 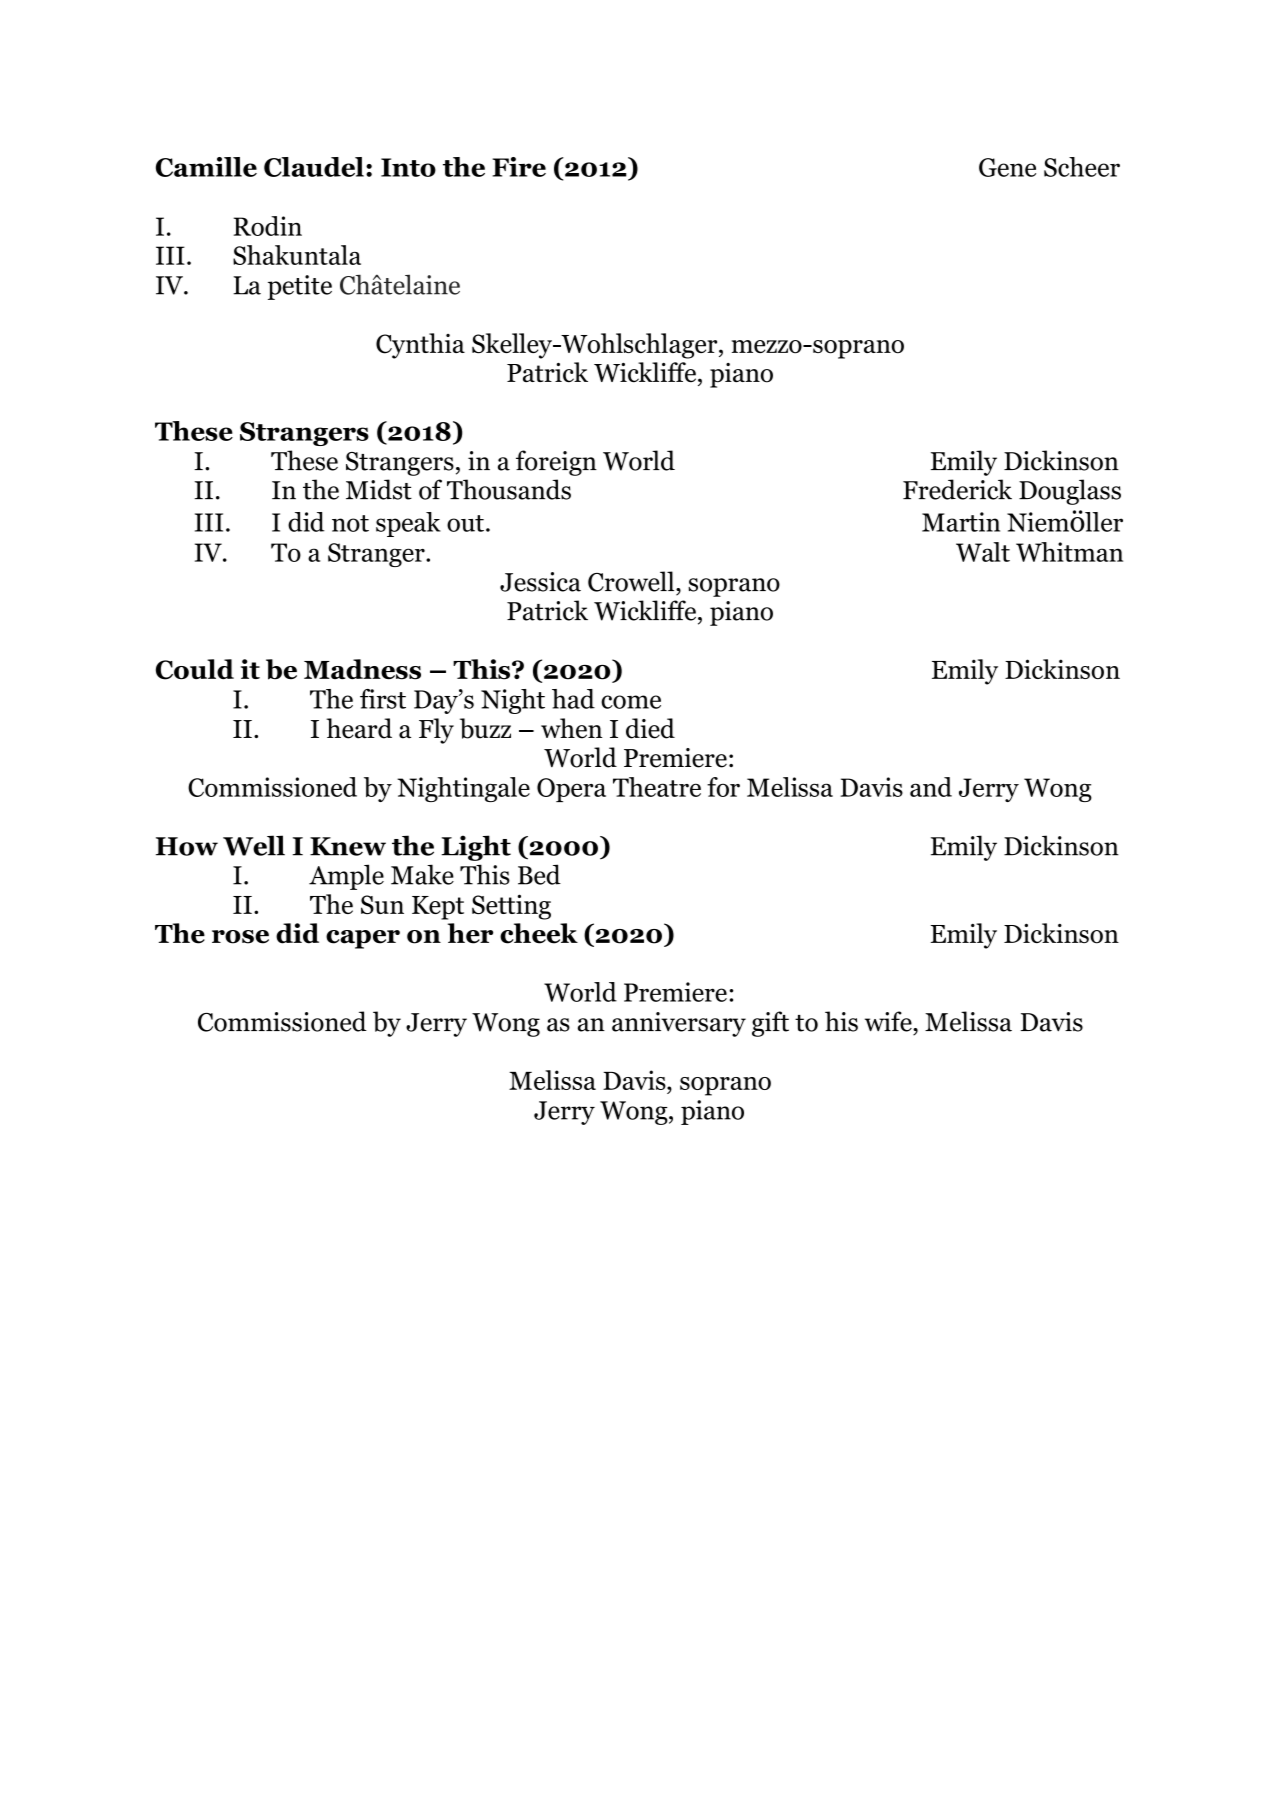 What do you see at coordinates (350, 523) in the screenshot?
I see `not` at bounding box center [350, 523].
